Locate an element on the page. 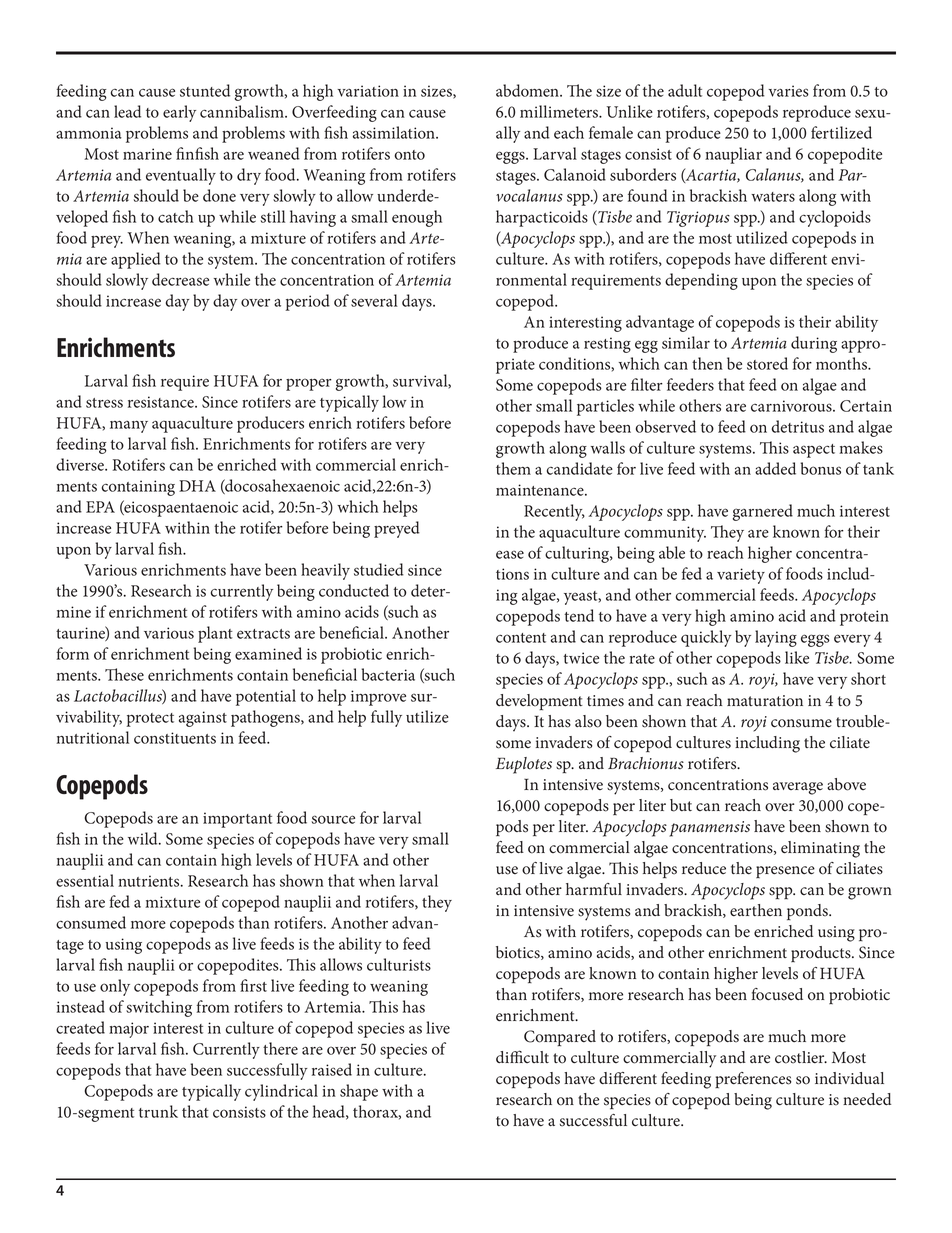 The width and height of the image is (952, 1233). abdomen is located at coordinates (528, 90).
